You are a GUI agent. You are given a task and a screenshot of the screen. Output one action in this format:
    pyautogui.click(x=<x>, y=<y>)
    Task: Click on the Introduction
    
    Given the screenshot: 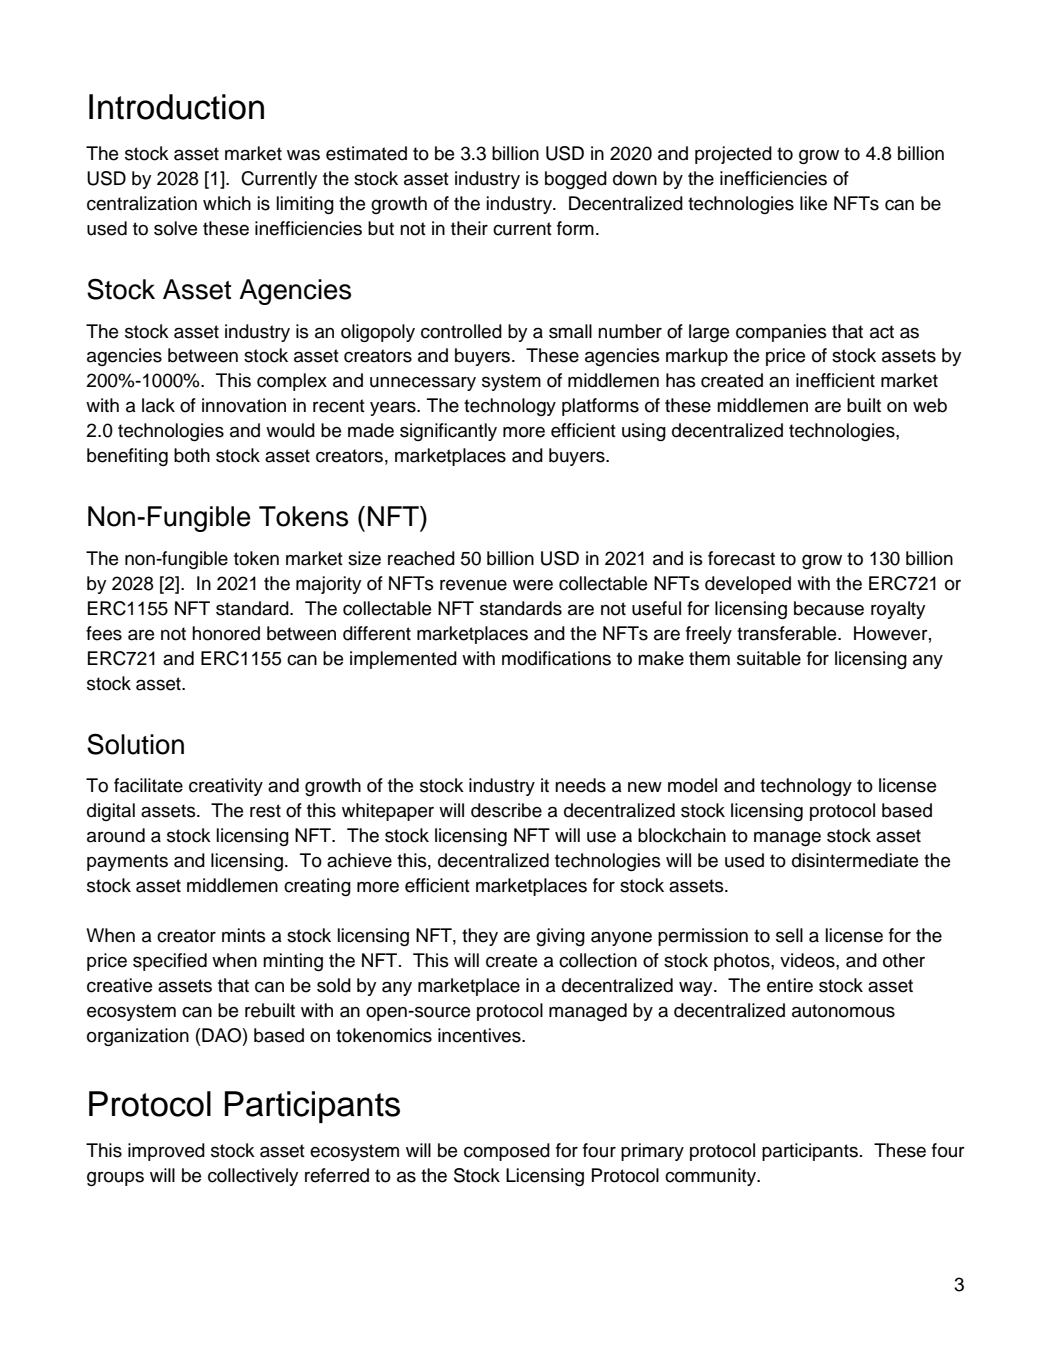 What is the action you would take?
    pyautogui.click(x=176, y=107)
